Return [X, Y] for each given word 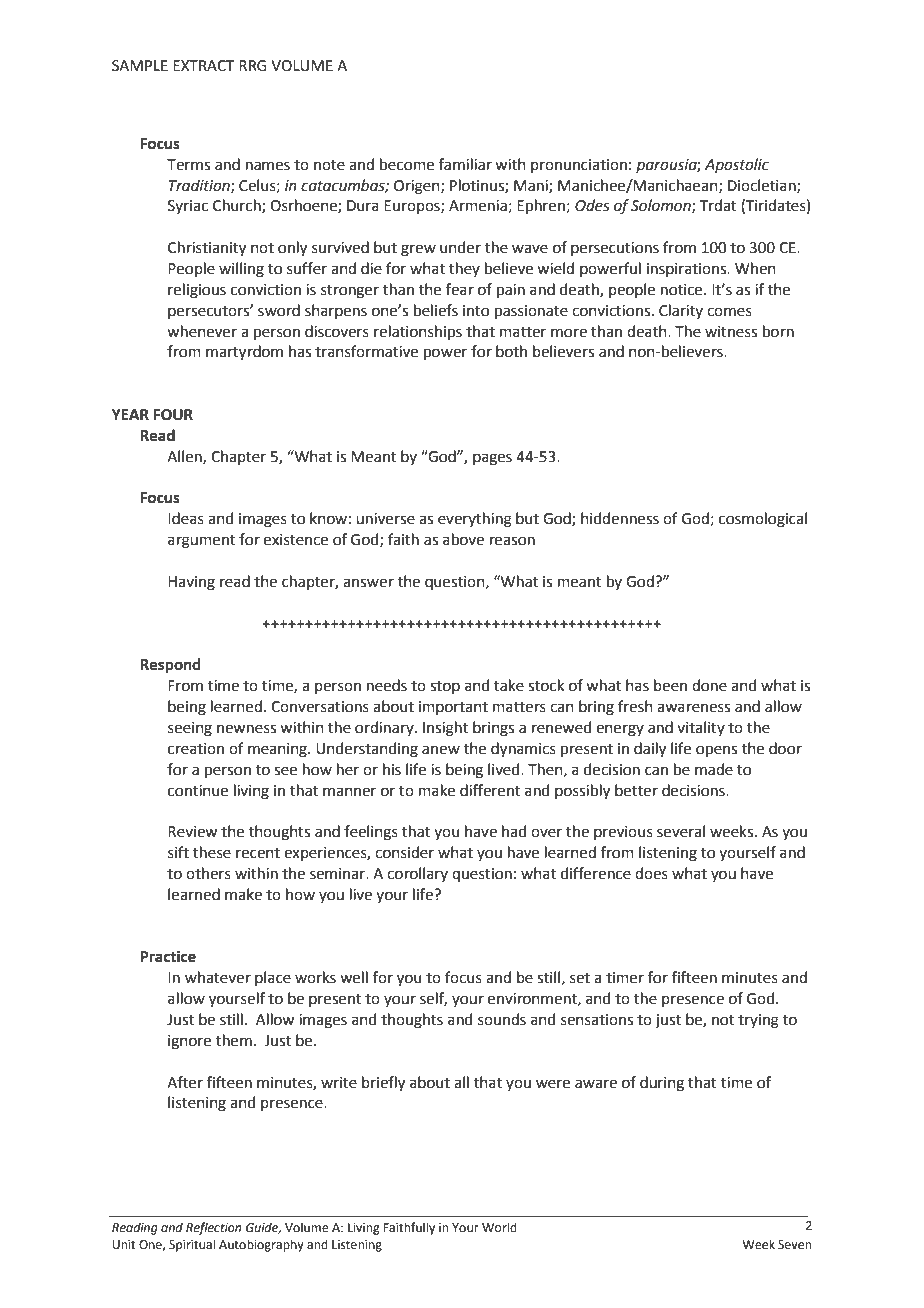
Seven [794, 1245]
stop [445, 687]
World [499, 1227]
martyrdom [244, 353]
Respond [170, 666]
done [709, 685]
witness [731, 332]
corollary [417, 874]
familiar [465, 164]
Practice [168, 956]
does [651, 873]
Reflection [213, 1228]
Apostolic [737, 165]
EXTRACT [204, 66]
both [511, 351]
